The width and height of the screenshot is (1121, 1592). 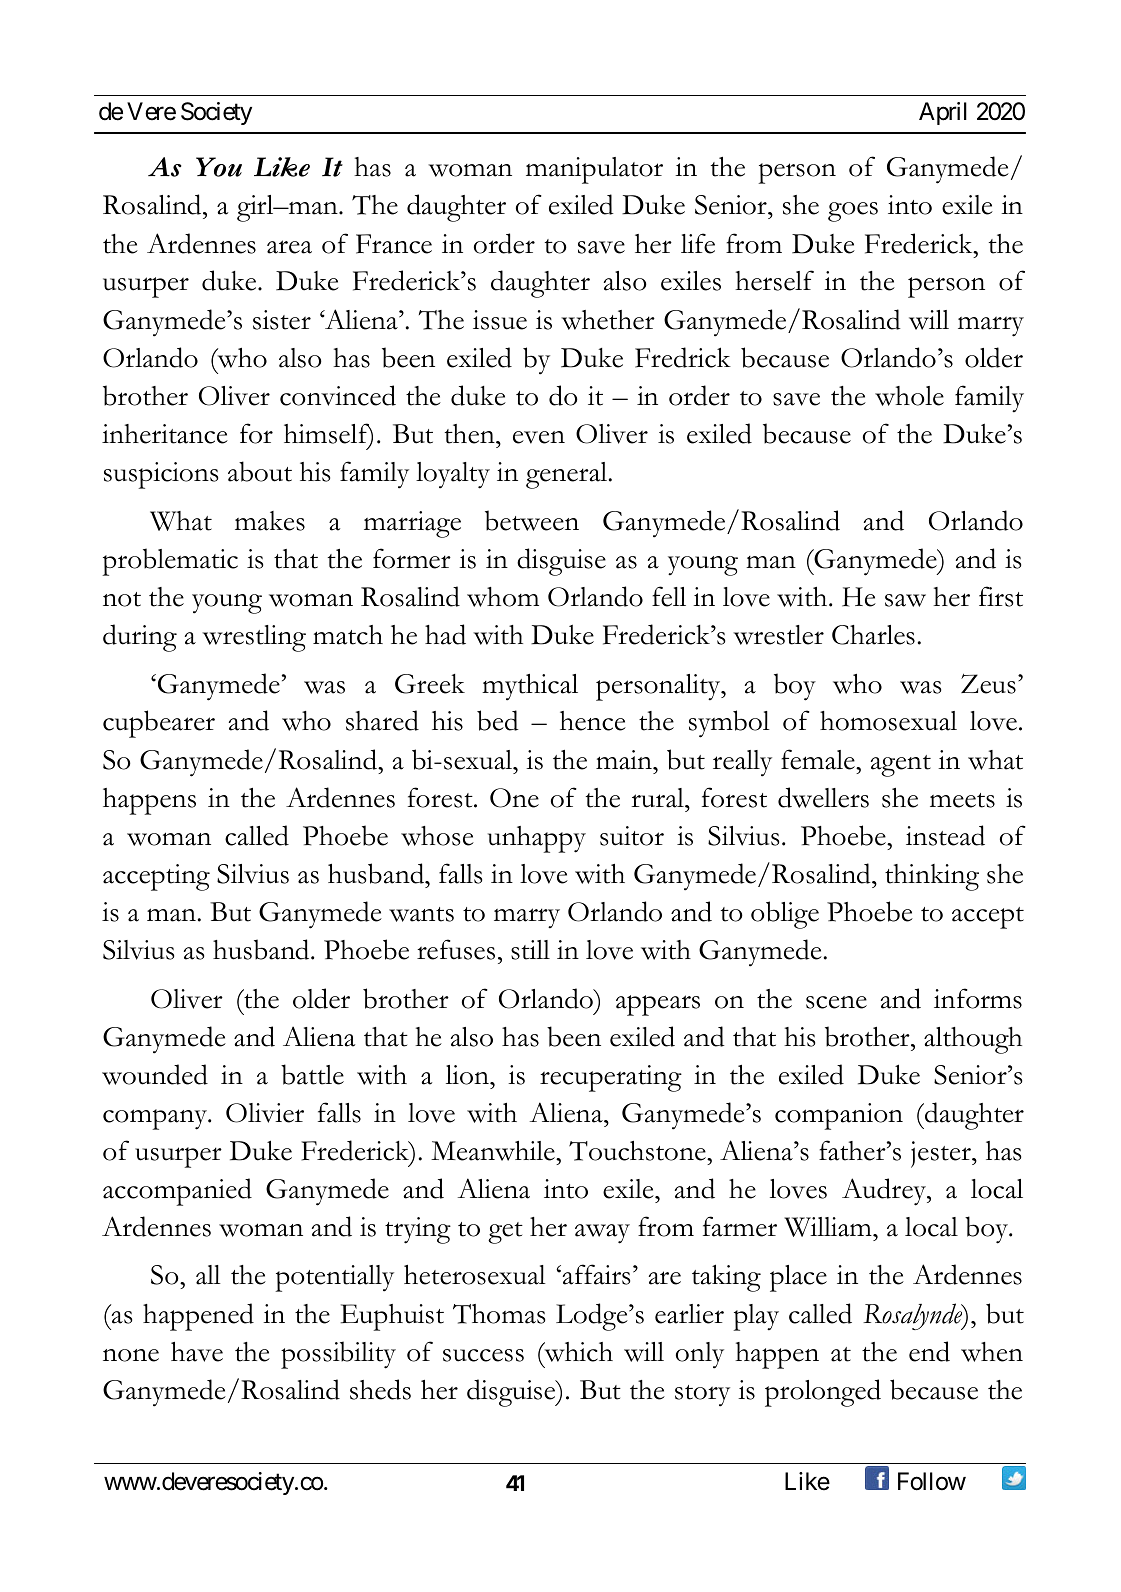 What do you see at coordinates (260, 471) in the screenshot?
I see `about` at bounding box center [260, 471].
